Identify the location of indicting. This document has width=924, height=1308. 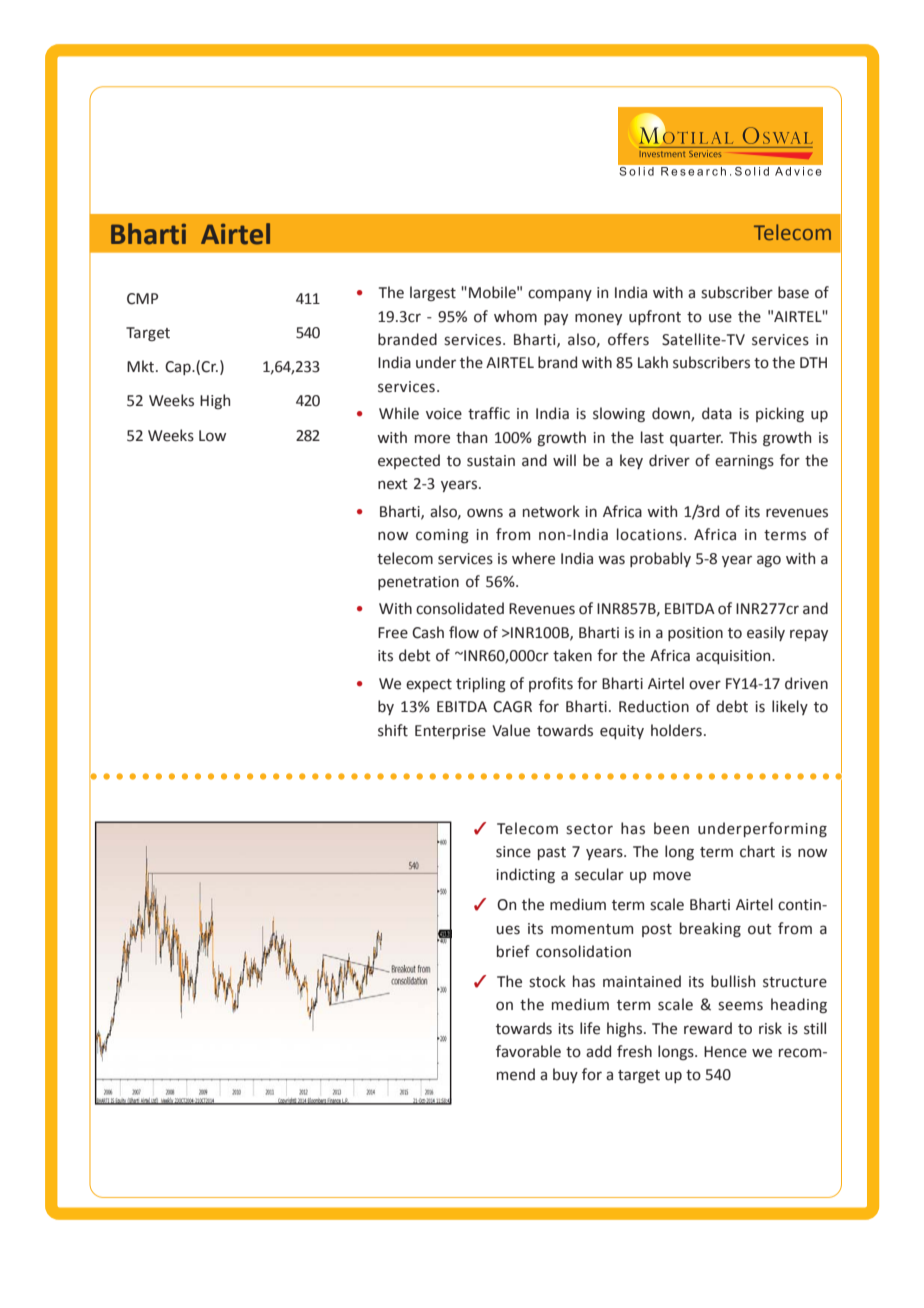
(525, 875).
